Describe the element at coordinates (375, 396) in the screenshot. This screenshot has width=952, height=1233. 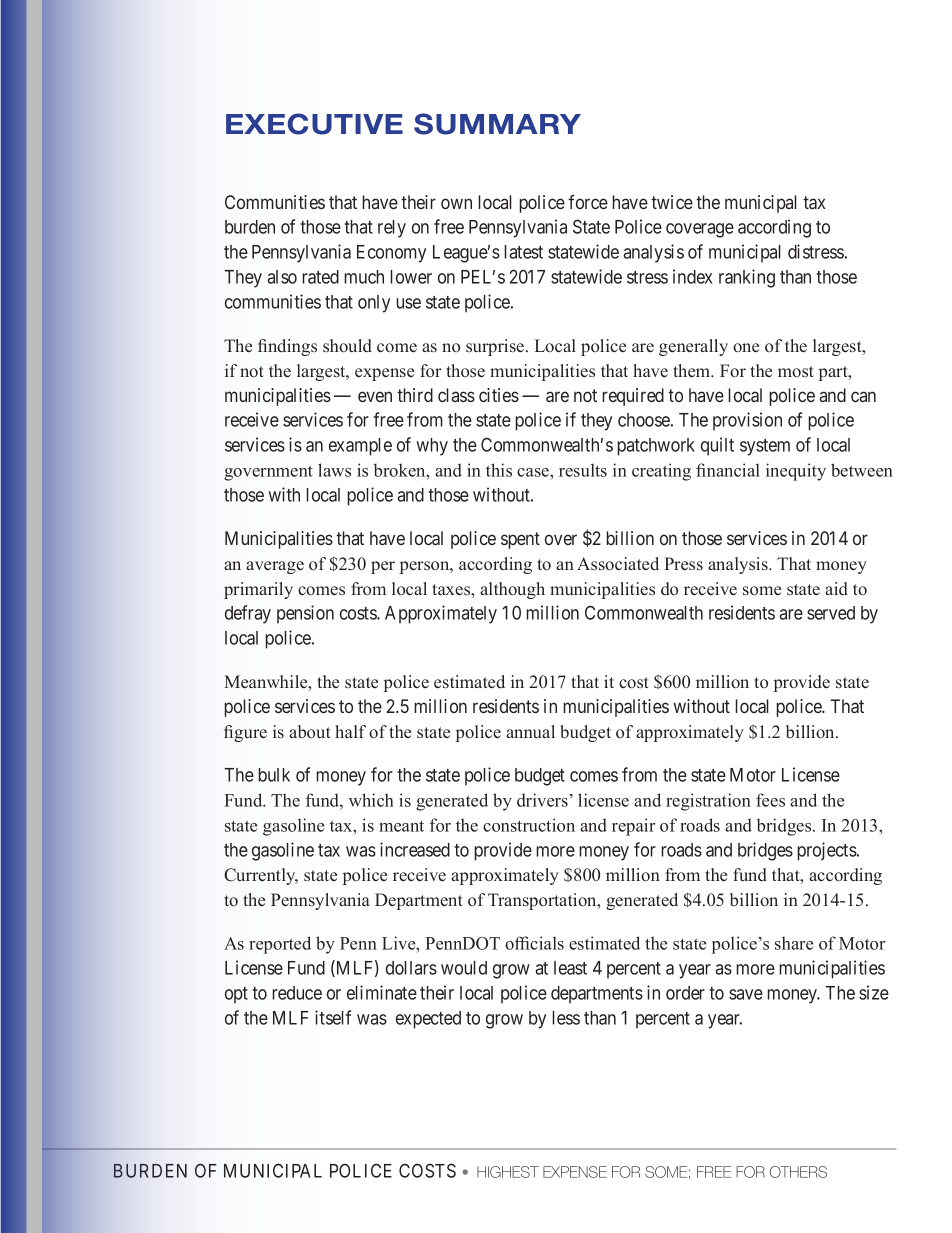
I see `even` at that location.
